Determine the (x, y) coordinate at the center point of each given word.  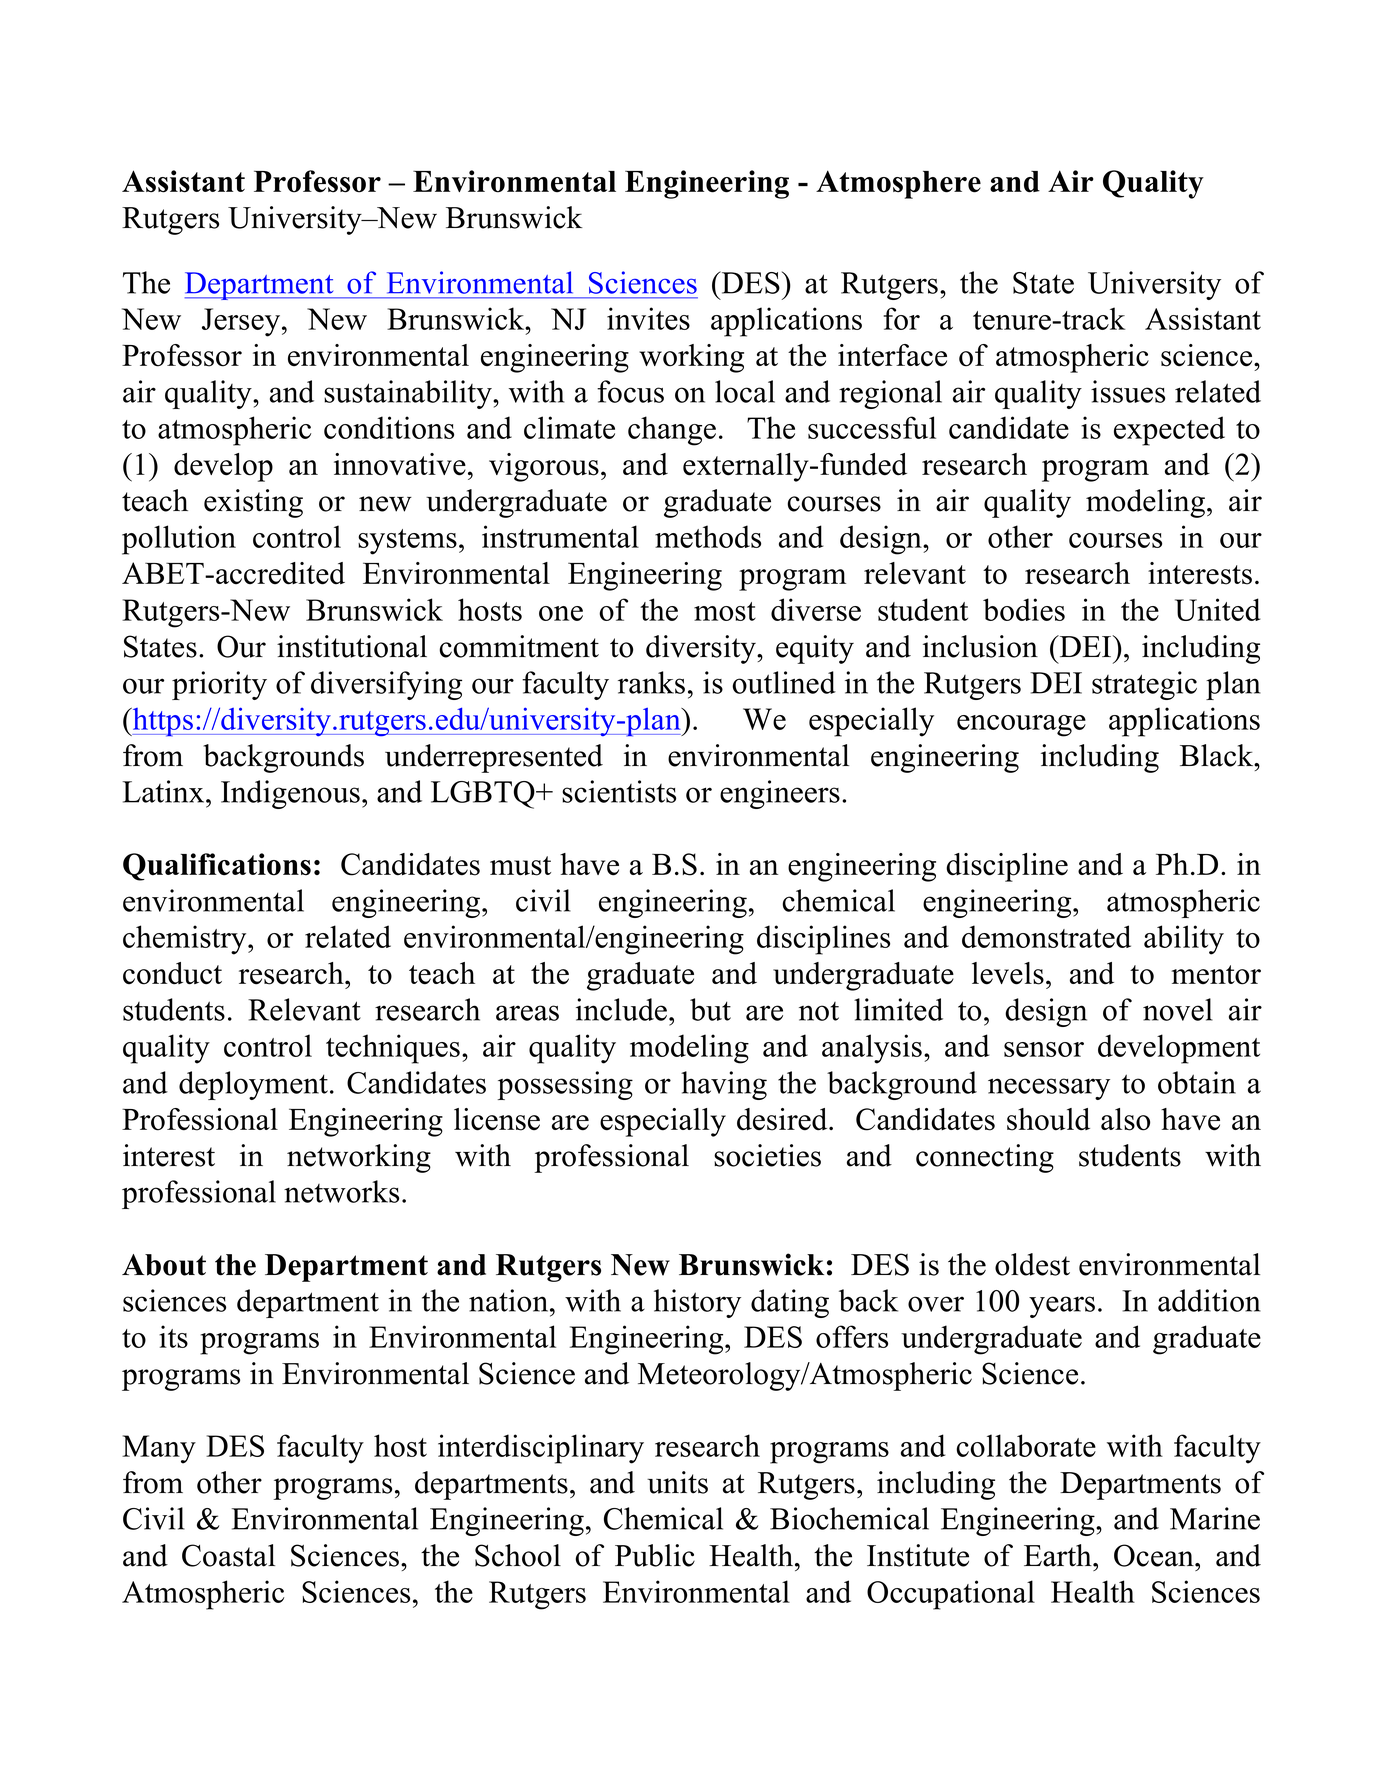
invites (648, 318)
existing (253, 503)
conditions (389, 427)
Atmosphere (898, 184)
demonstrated (1046, 936)
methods (708, 536)
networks (341, 1191)
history (697, 1303)
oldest (1032, 1264)
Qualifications (217, 867)
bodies (1024, 609)
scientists (619, 791)
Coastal (228, 1555)
